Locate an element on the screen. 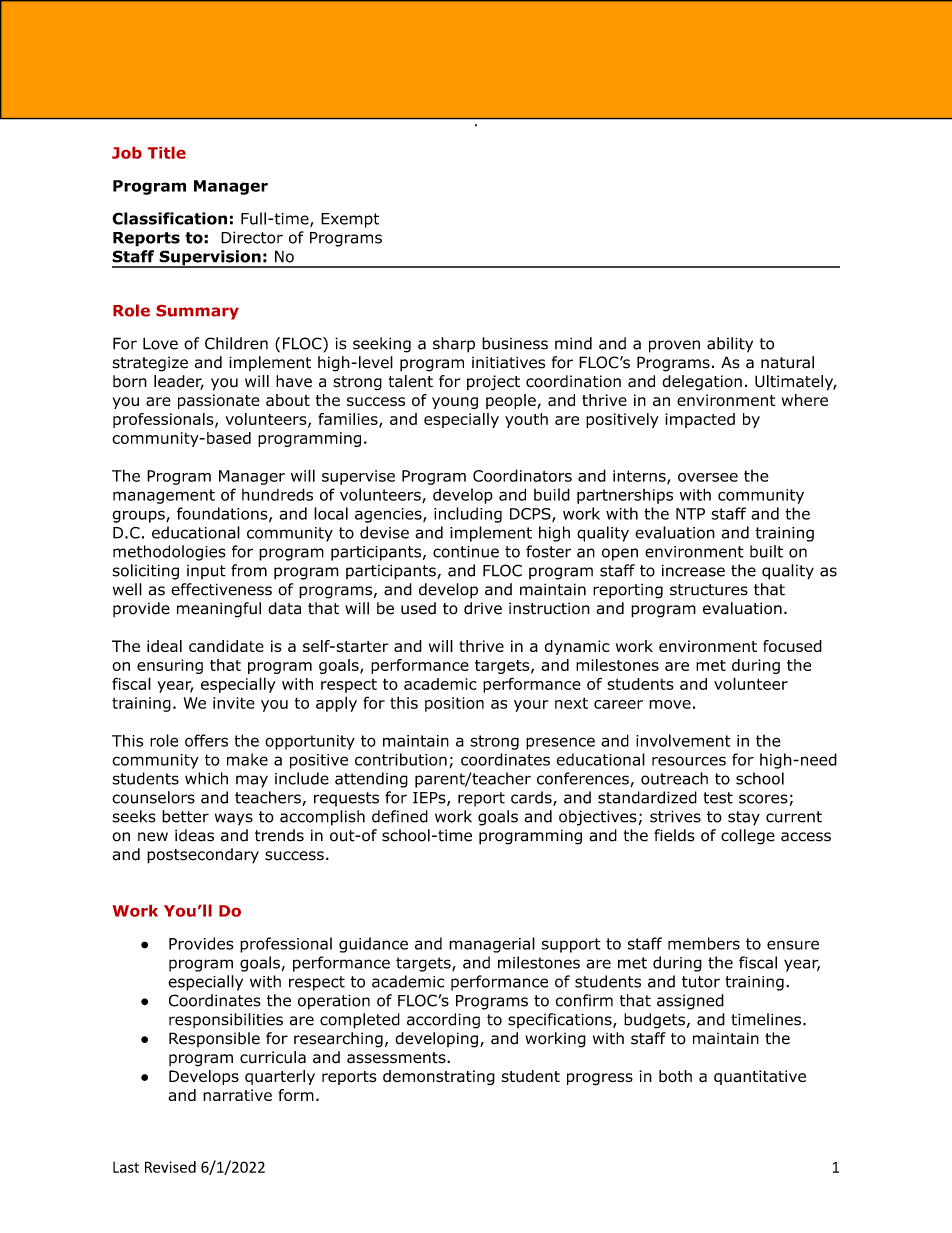 The height and width of the screenshot is (1233, 952). Exempt is located at coordinates (350, 220).
